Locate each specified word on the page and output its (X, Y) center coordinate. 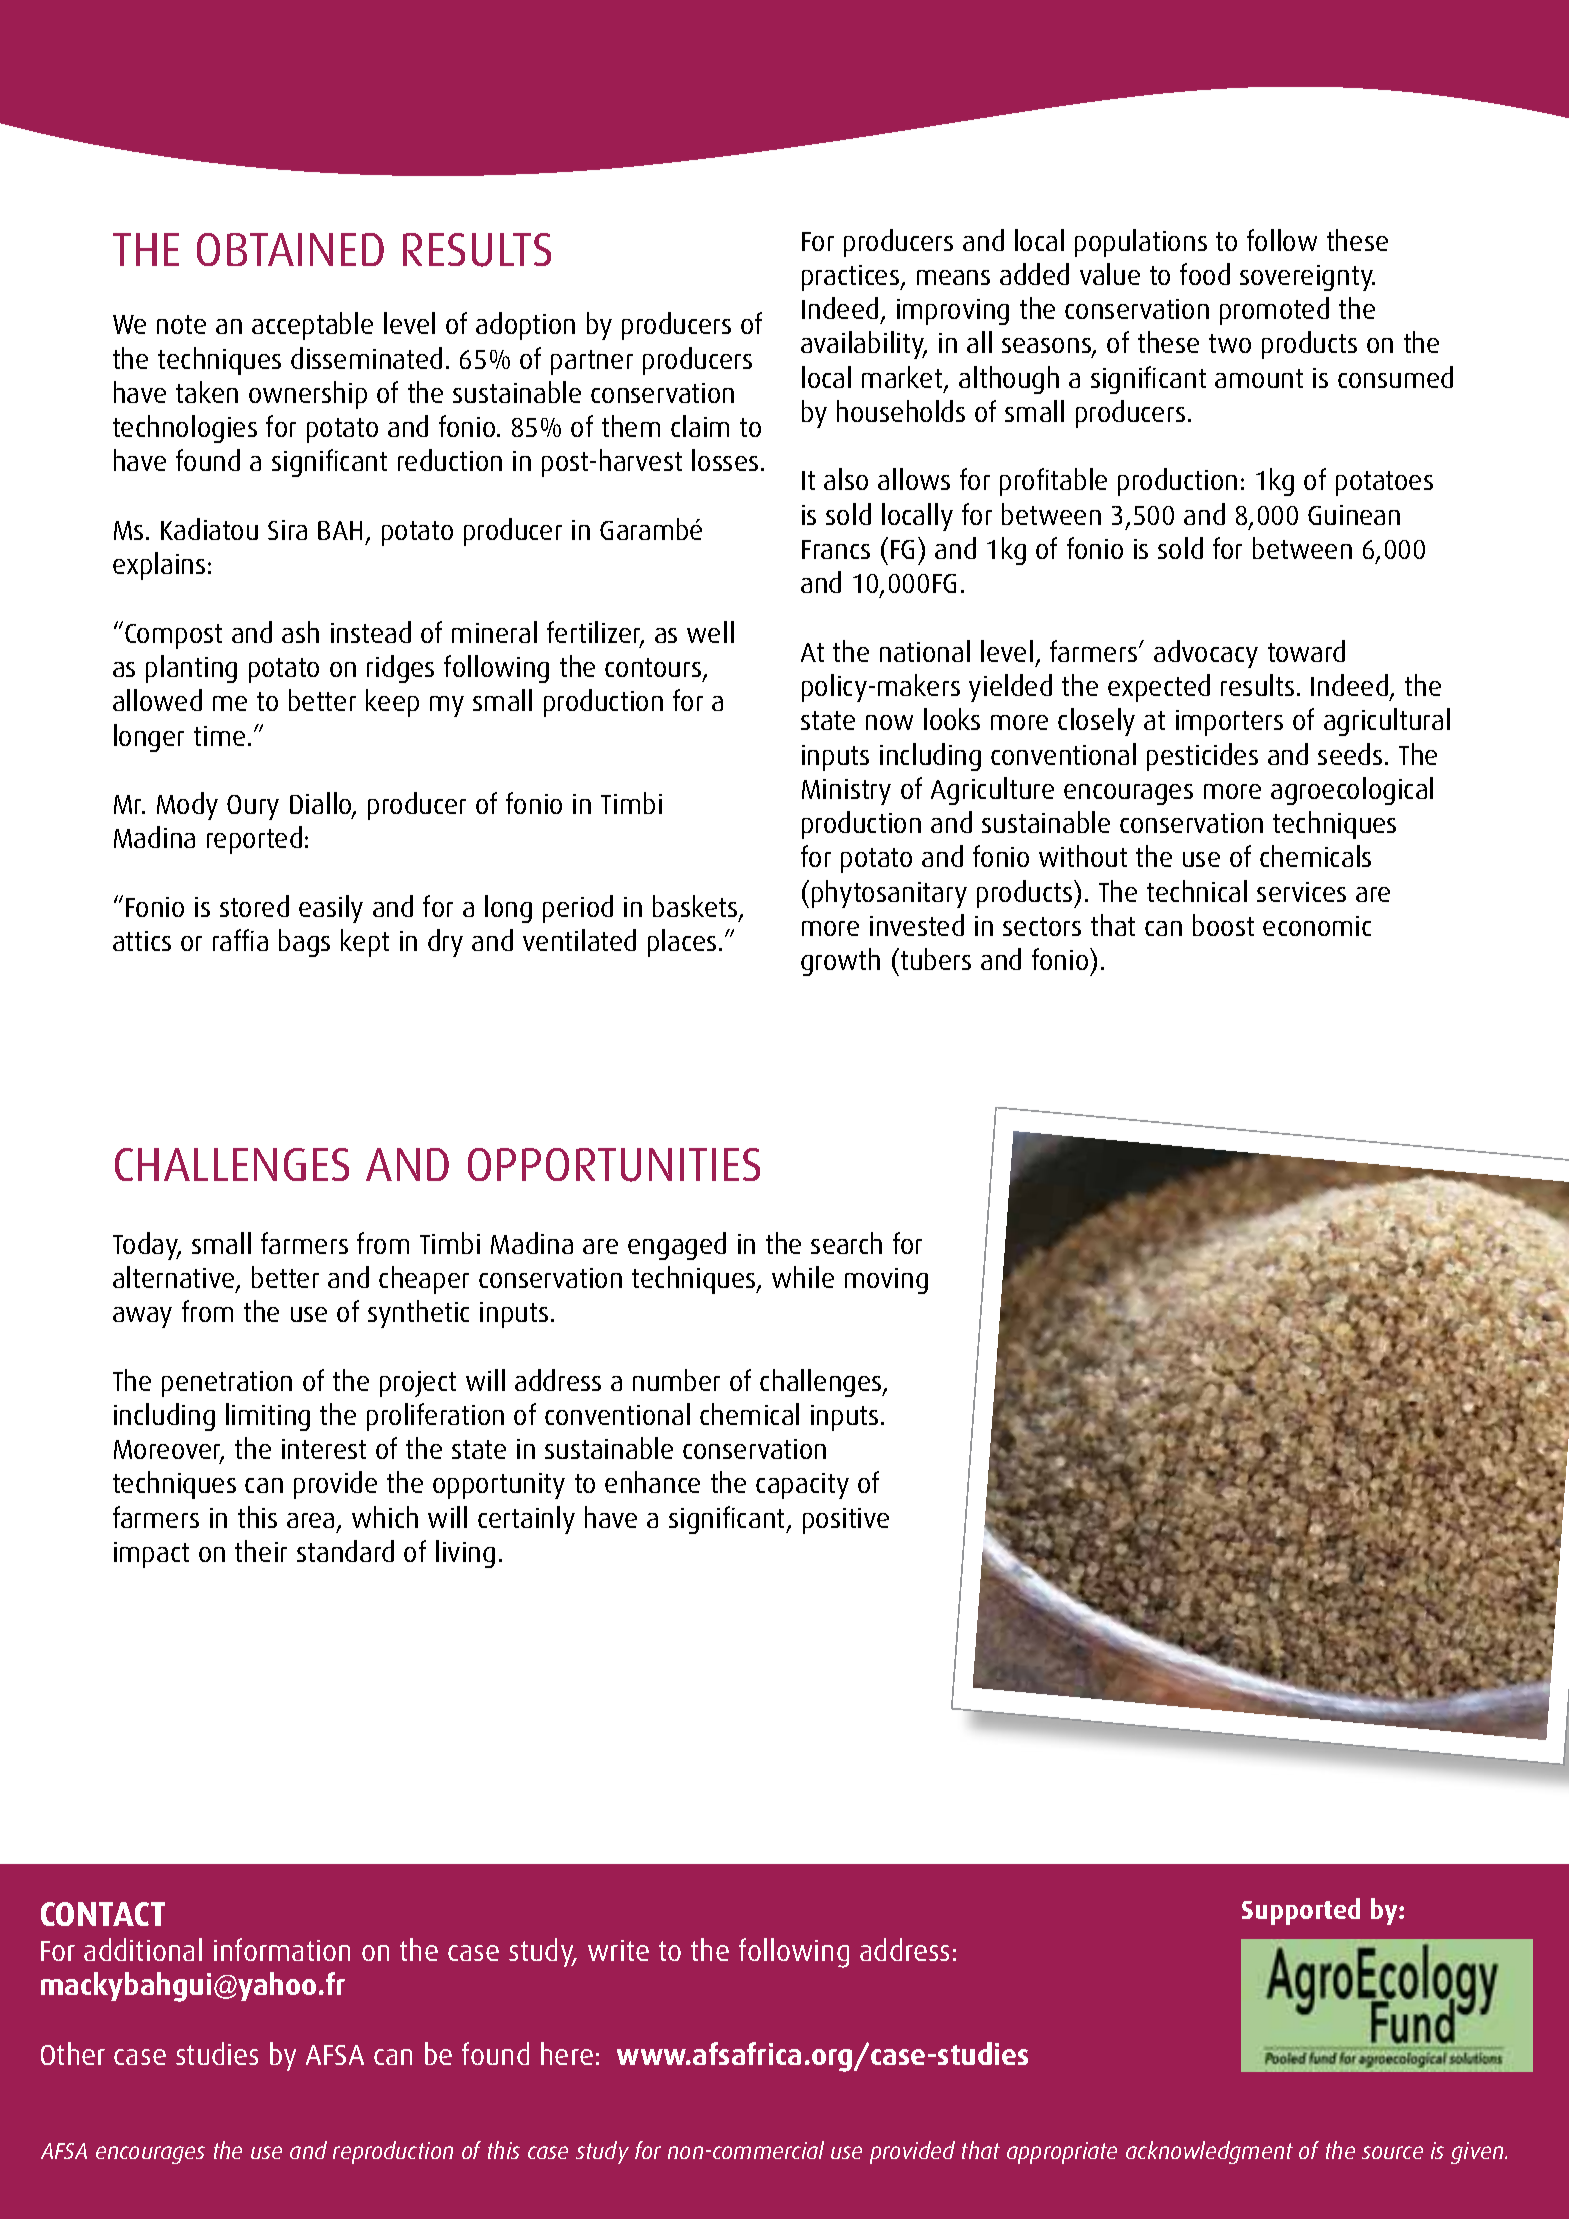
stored (254, 906)
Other (73, 2053)
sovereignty (1307, 278)
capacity (802, 1486)
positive (846, 1521)
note (181, 324)
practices (852, 278)
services (1301, 892)
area (310, 1520)
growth (840, 962)
